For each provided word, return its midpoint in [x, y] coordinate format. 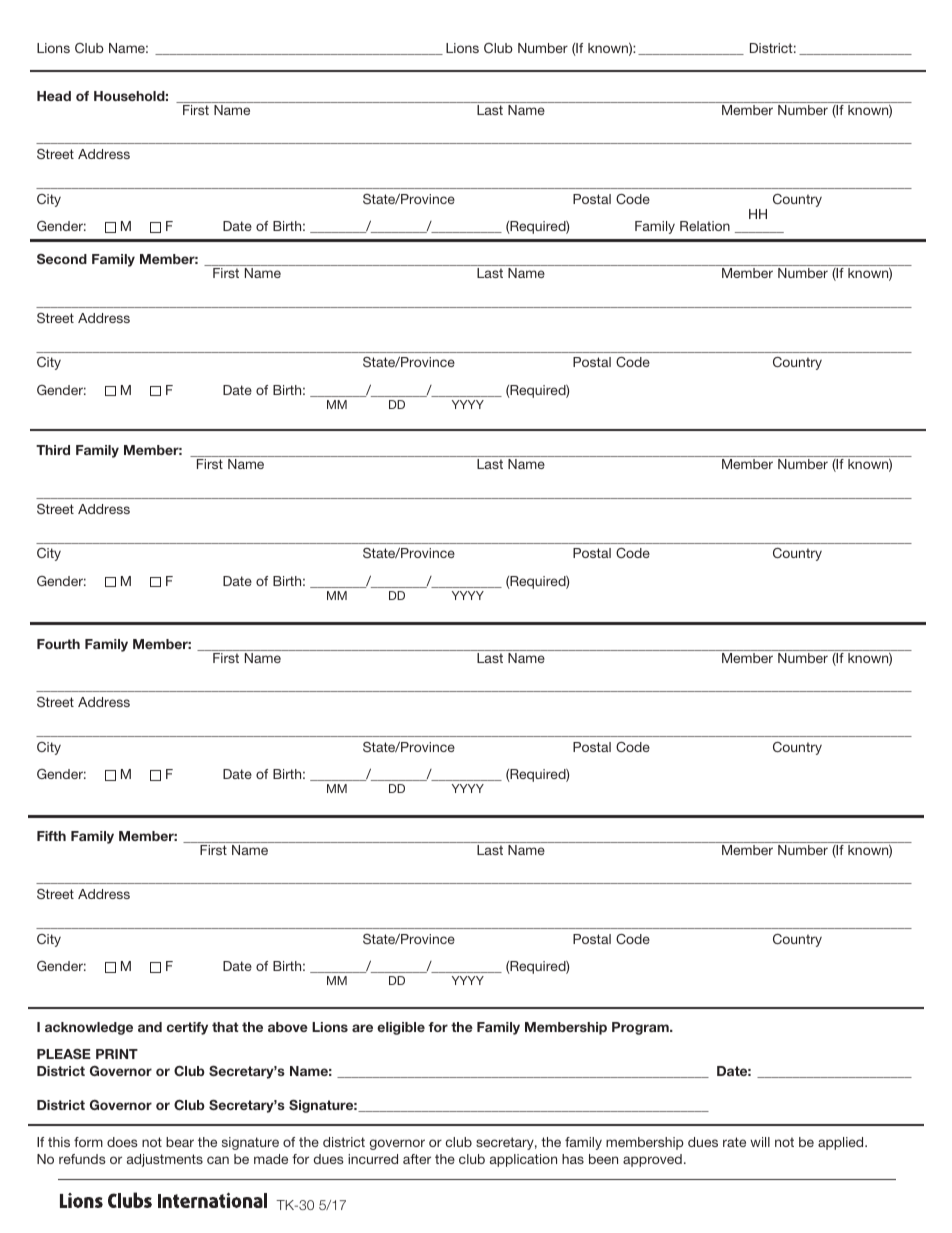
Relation [705, 226]
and [150, 1027]
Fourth [58, 644]
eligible [401, 1028]
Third [53, 450]
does [122, 1142]
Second [62, 259]
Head [54, 96]
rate [734, 1142]
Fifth [51, 836]
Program [641, 1028]
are [362, 1028]
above [288, 1027]
